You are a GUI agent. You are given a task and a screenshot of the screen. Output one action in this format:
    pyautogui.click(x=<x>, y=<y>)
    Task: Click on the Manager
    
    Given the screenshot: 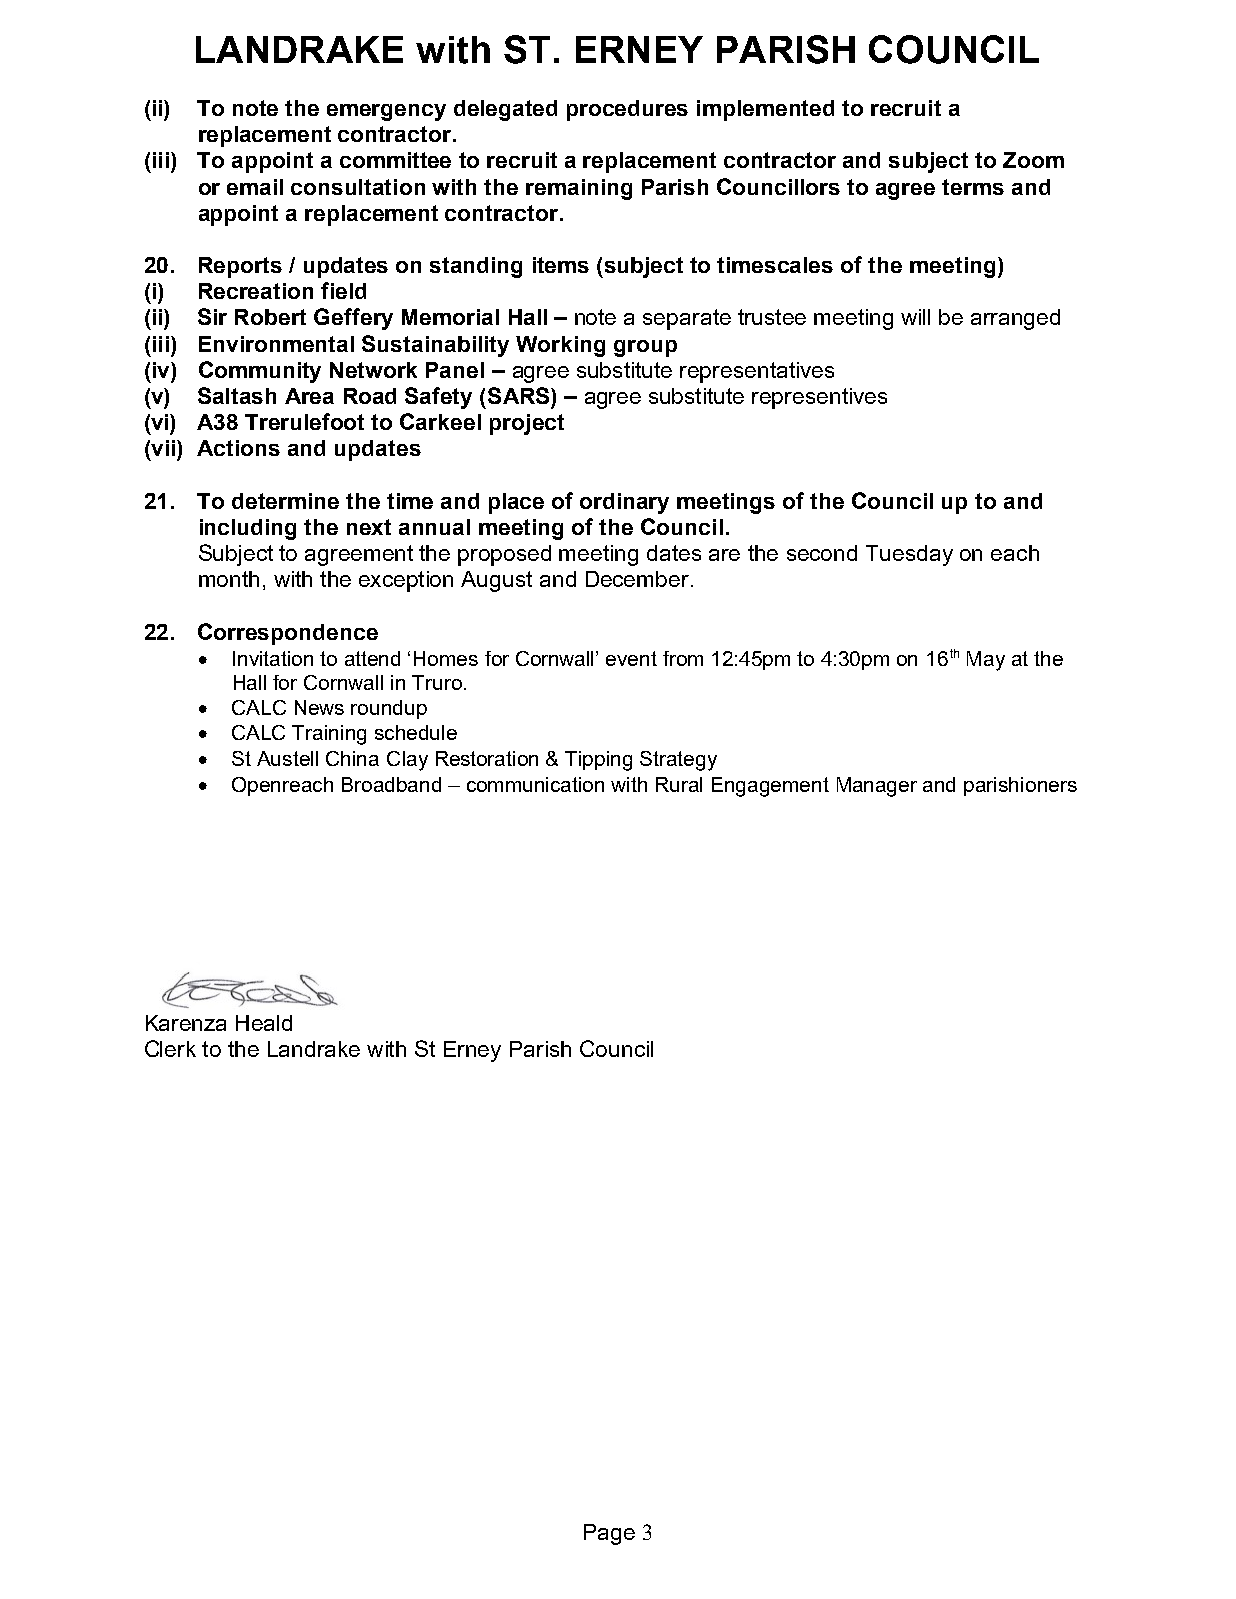 What is the action you would take?
    pyautogui.click(x=877, y=787)
